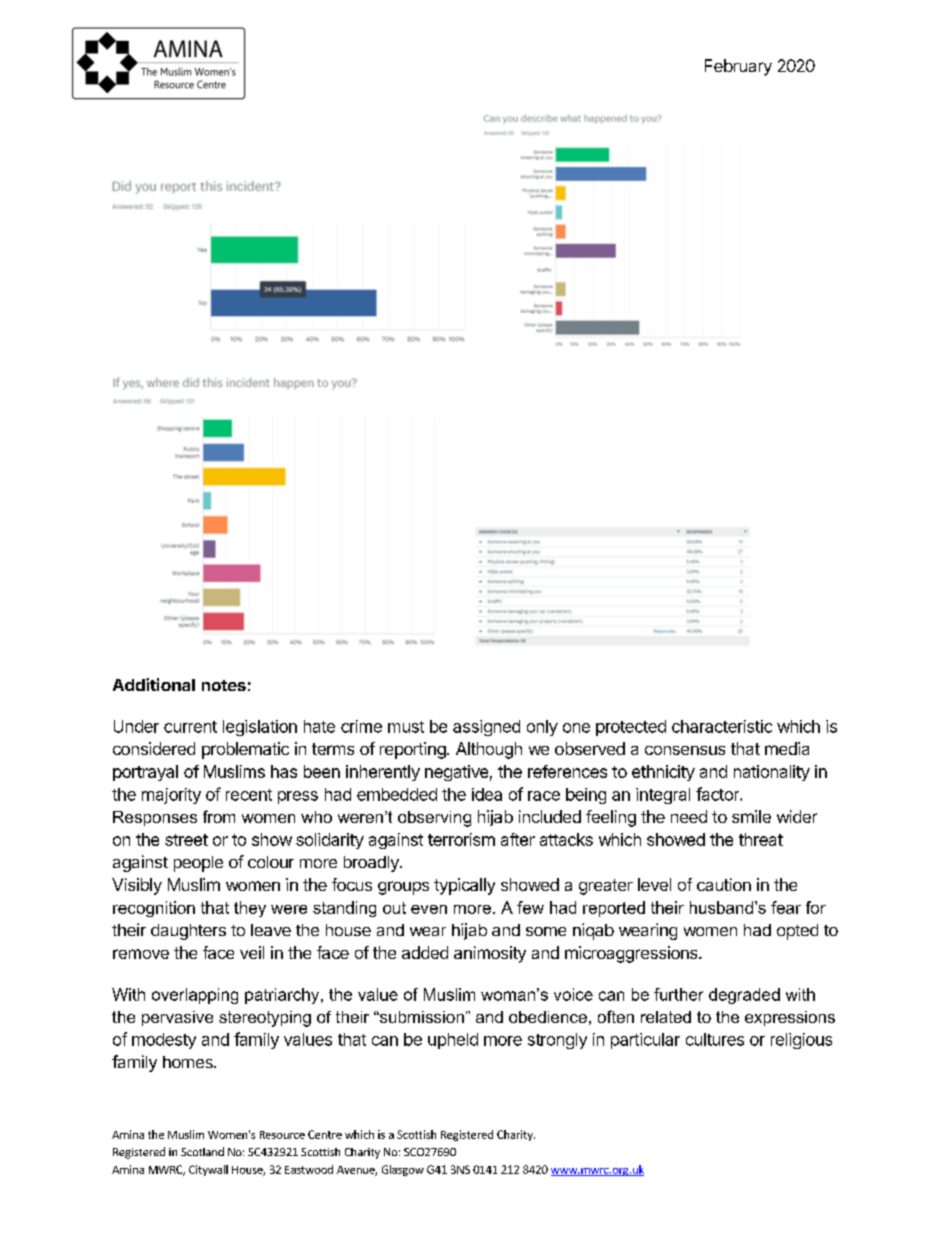  Describe the element at coordinates (224, 685) in the screenshot. I see `notes` at that location.
